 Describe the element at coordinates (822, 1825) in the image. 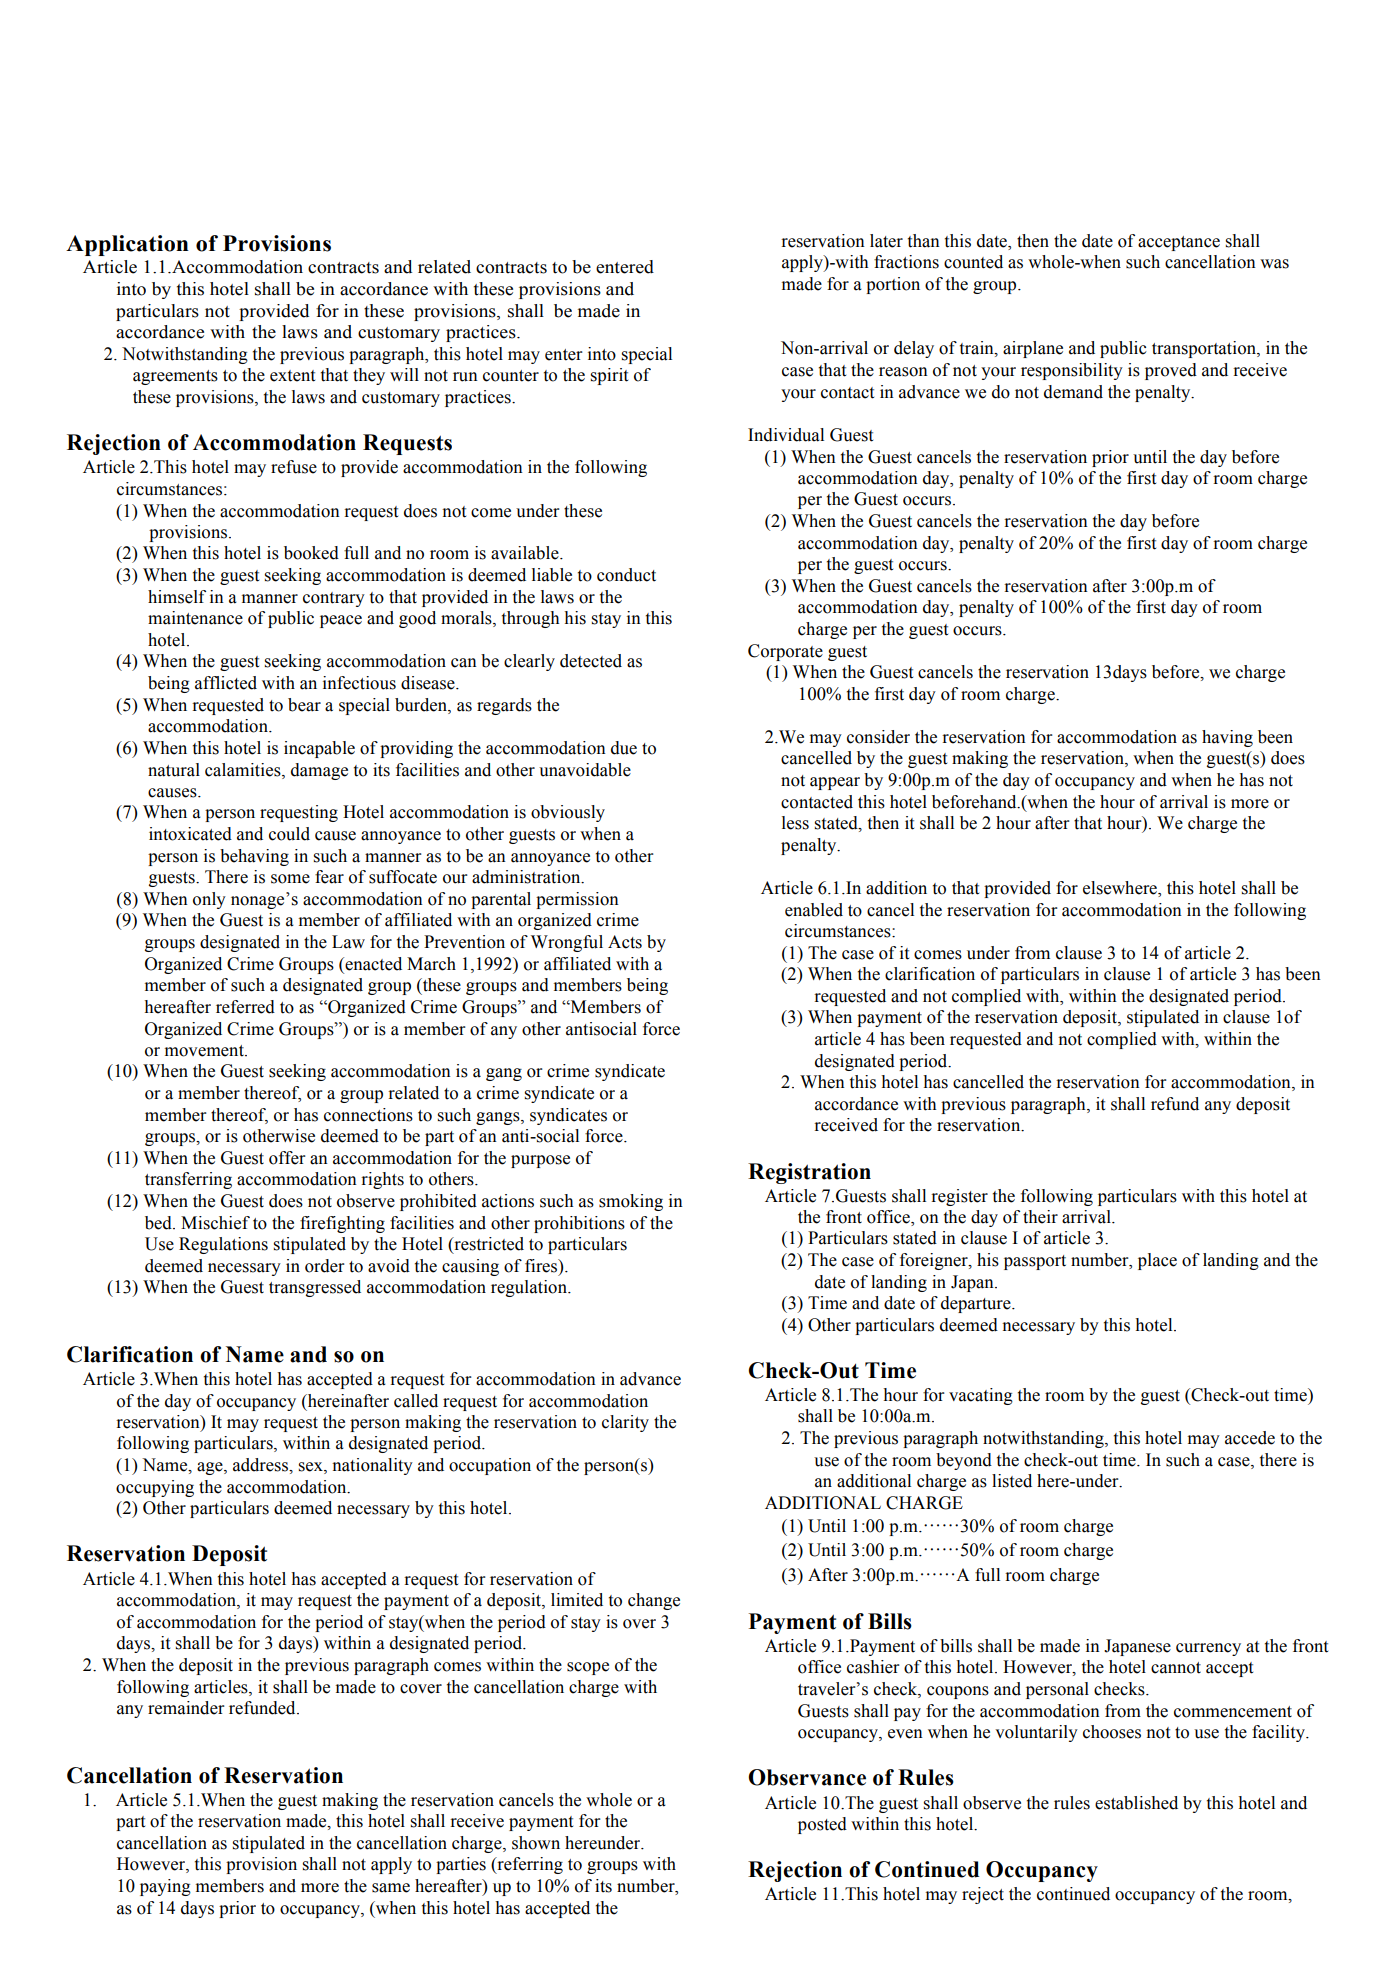

I see `posted` at that location.
